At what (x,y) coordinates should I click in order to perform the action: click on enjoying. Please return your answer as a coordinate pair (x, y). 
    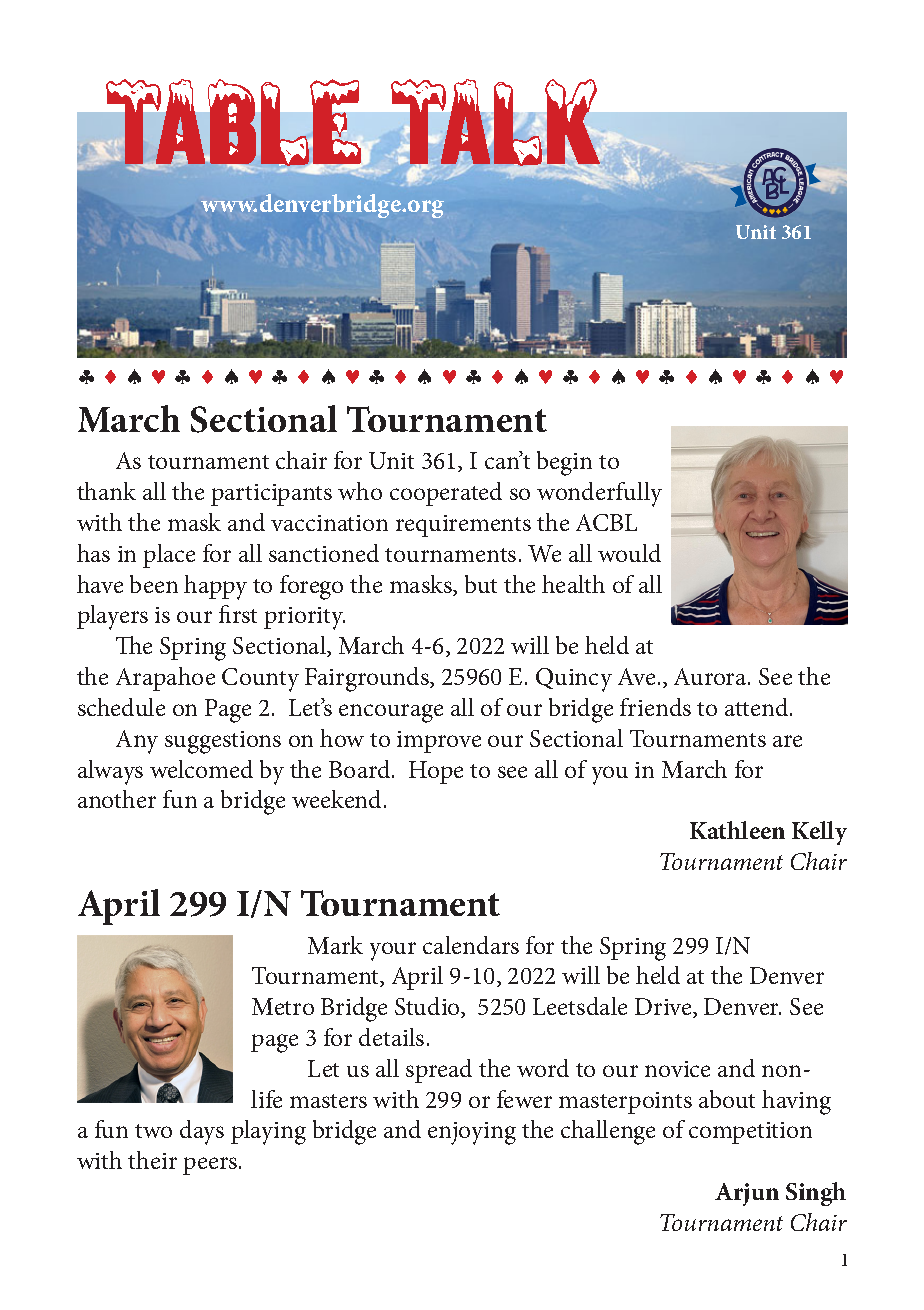
    Looking at the image, I should click on (472, 1133).
